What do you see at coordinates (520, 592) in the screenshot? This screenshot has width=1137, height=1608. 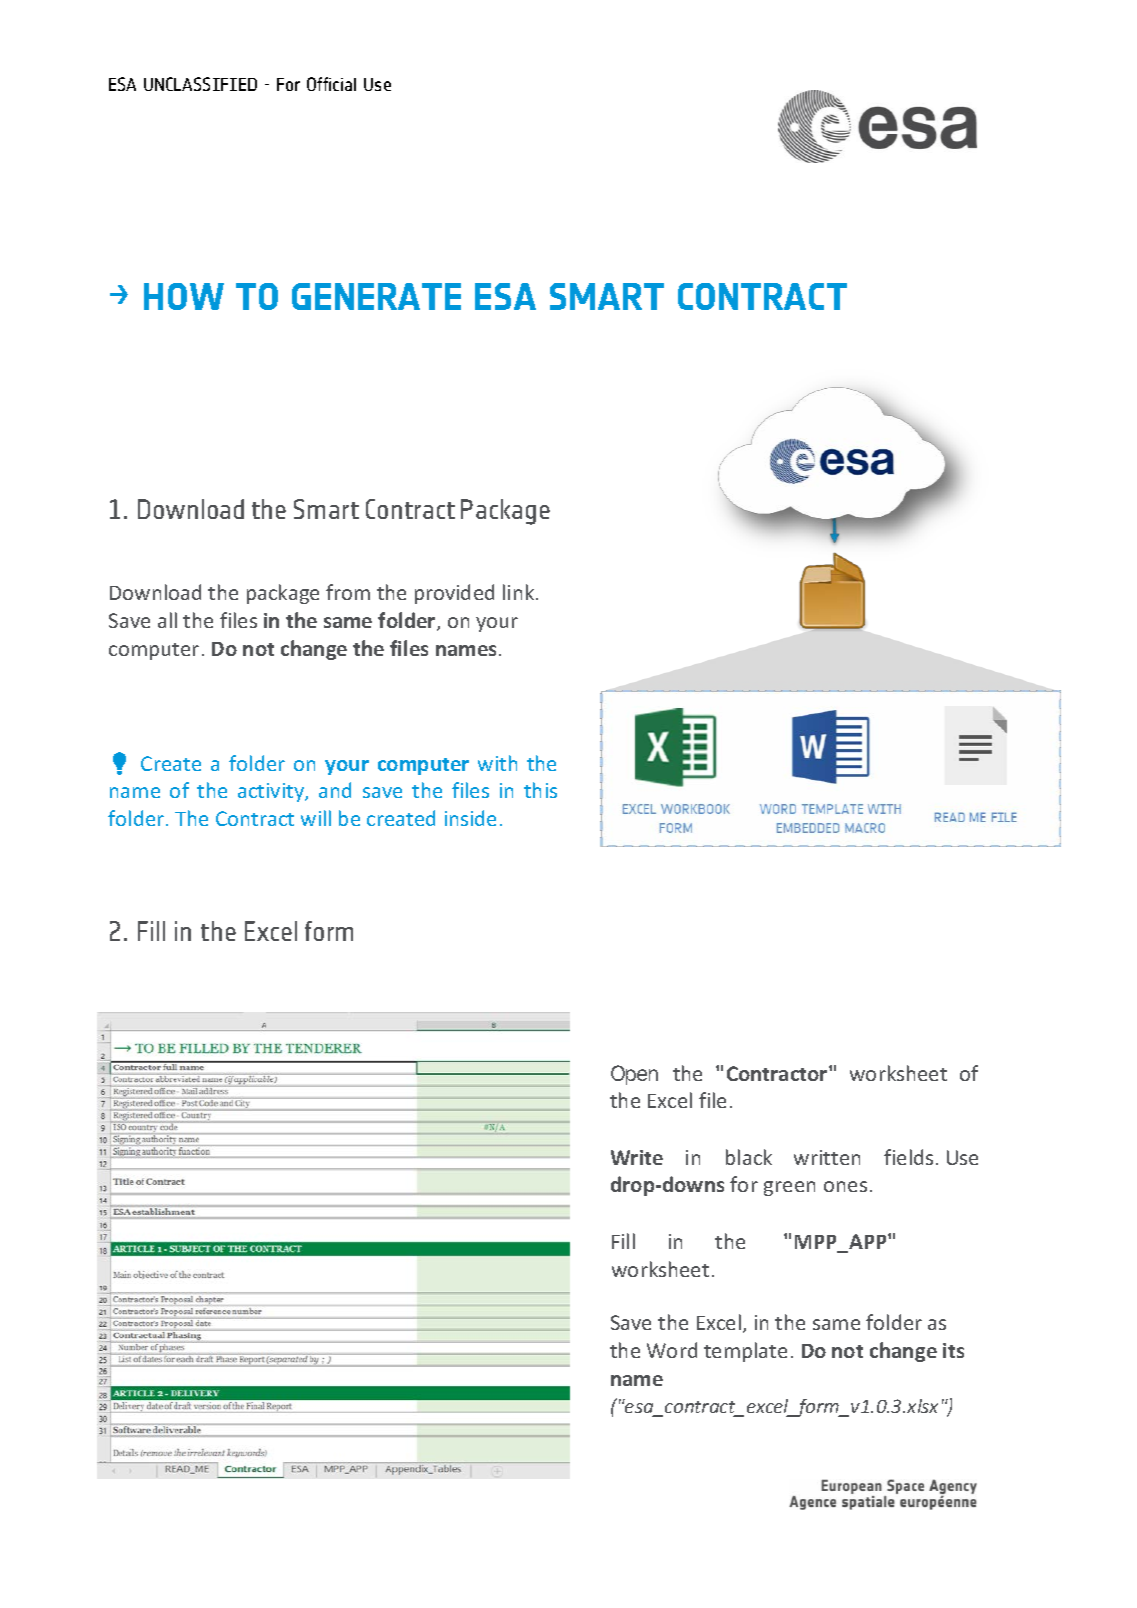 I see `link` at bounding box center [520, 592].
